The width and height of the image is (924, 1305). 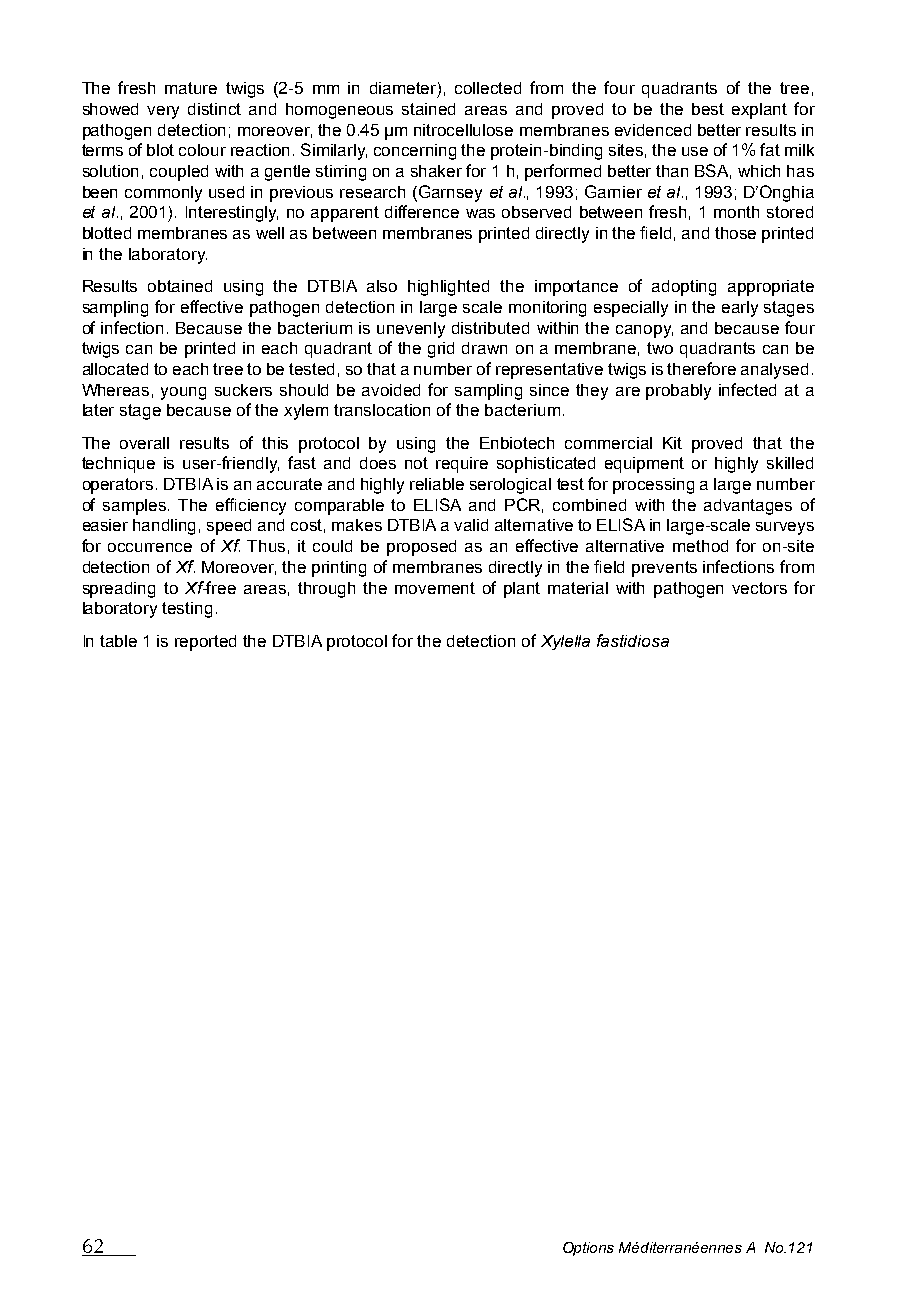 I want to click on Options, so click(x=588, y=1249).
